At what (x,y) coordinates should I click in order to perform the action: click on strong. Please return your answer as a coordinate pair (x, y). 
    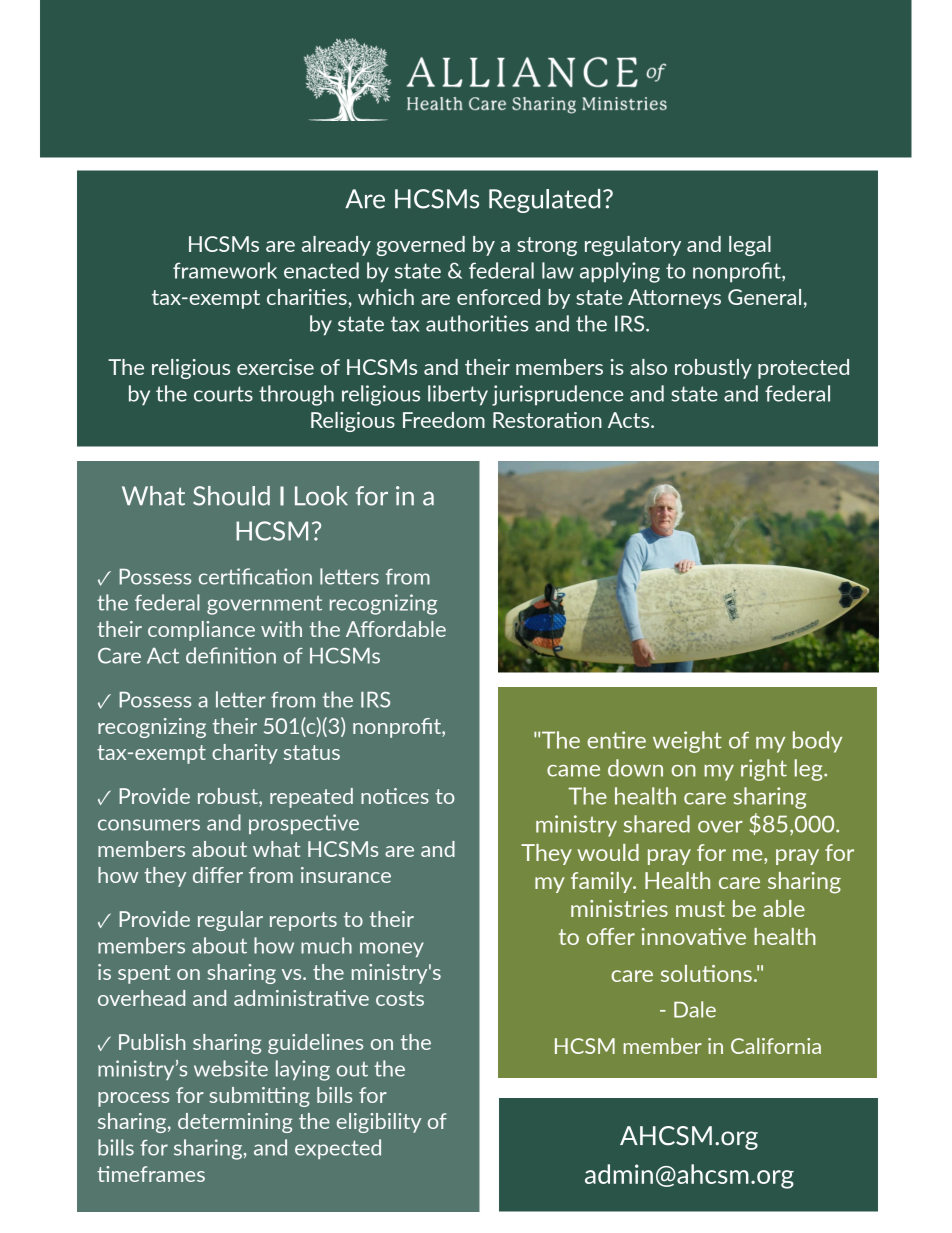
    Looking at the image, I should click on (547, 246).
